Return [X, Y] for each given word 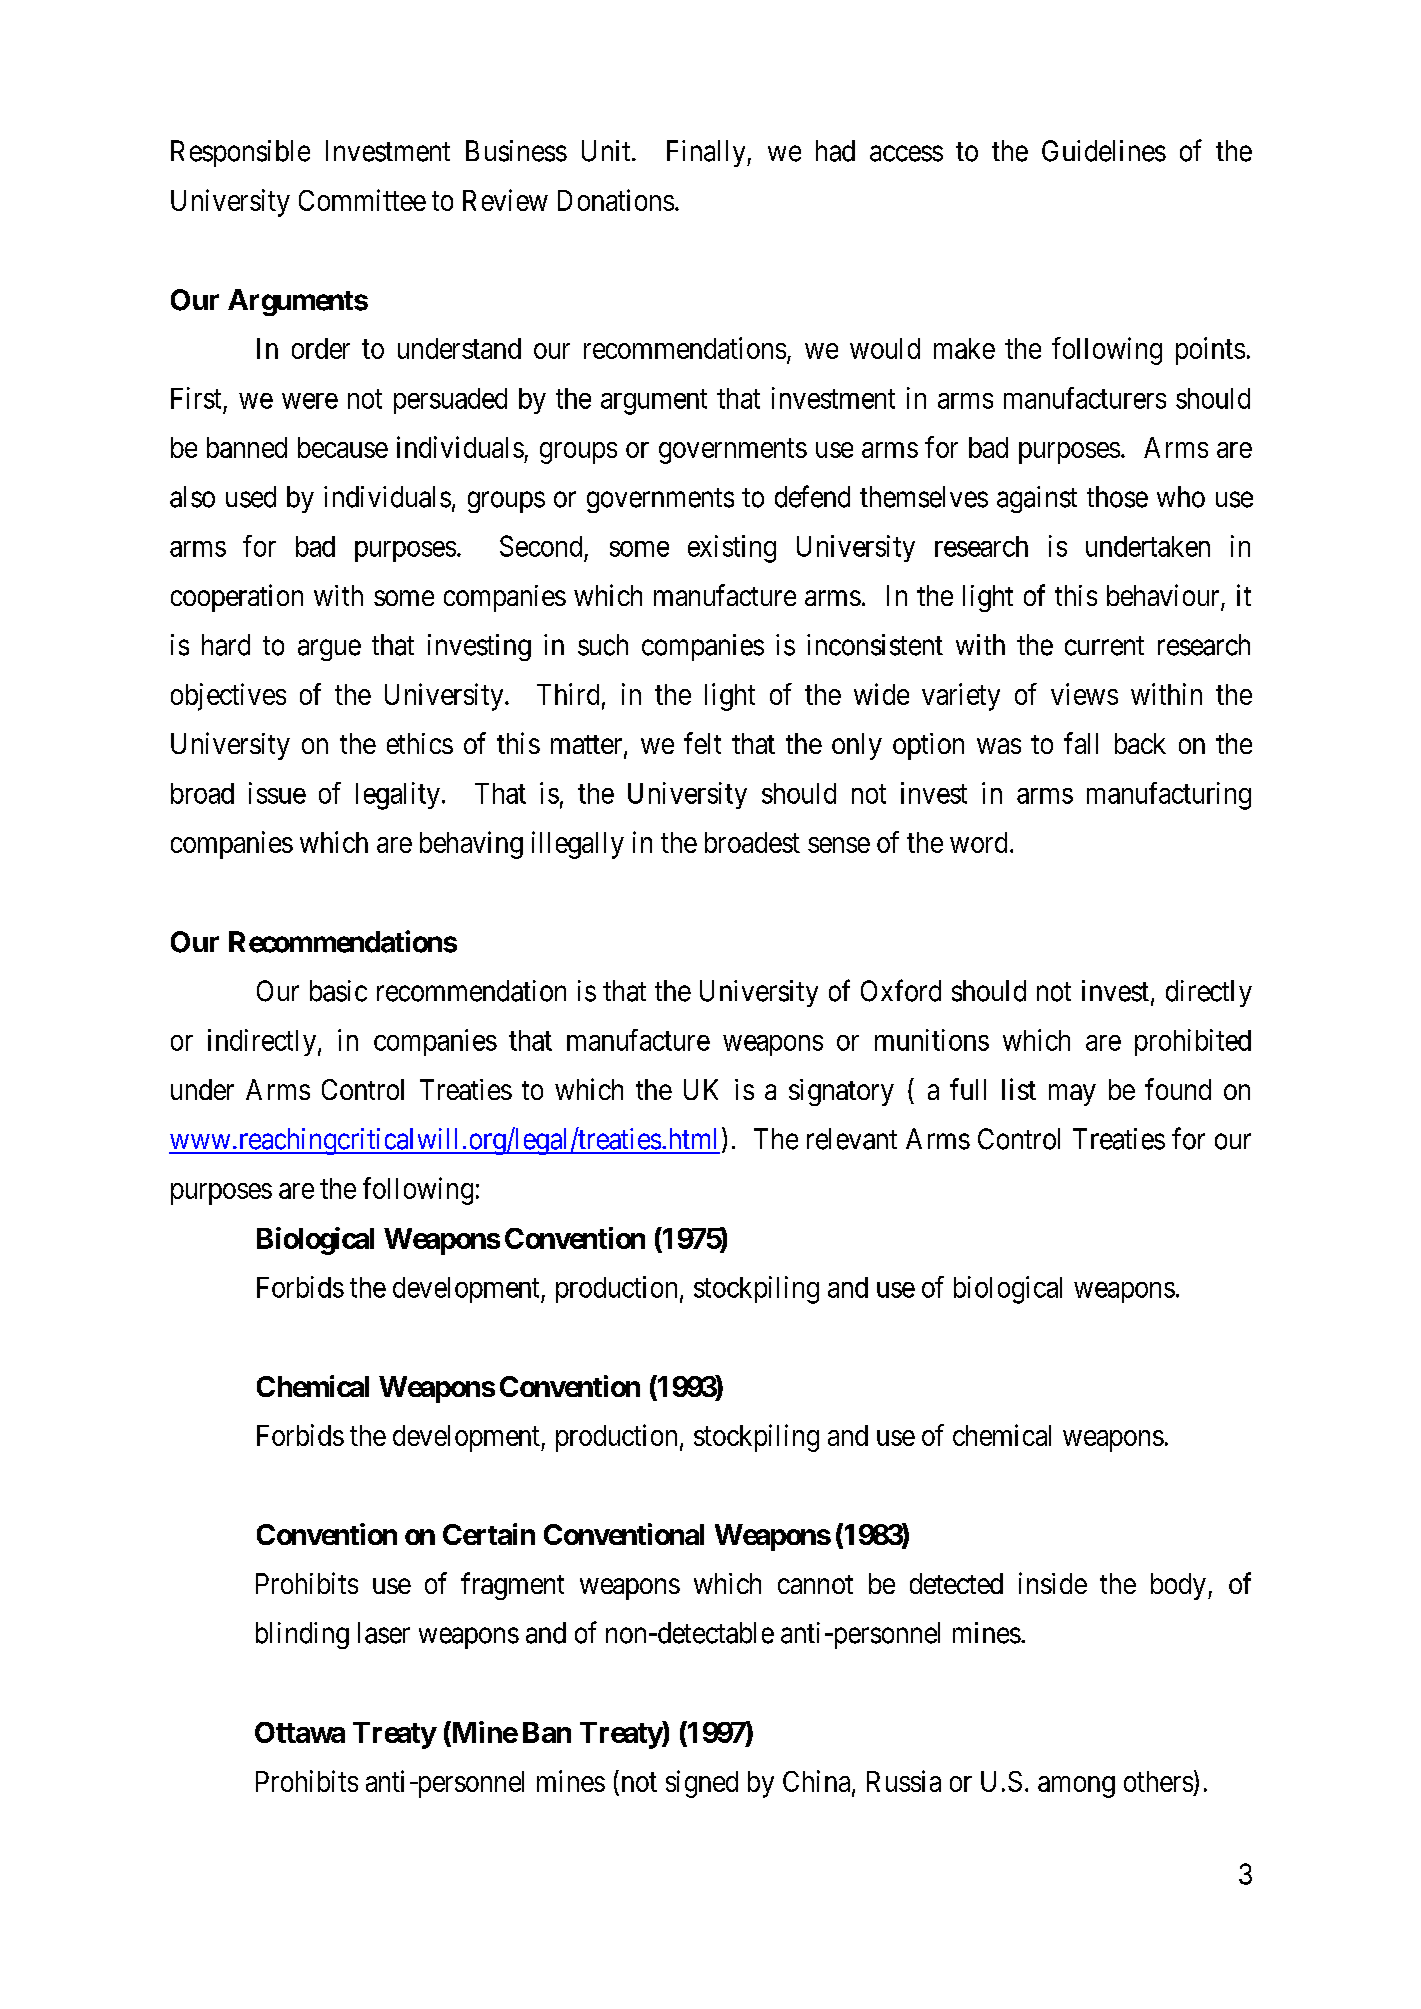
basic [338, 991]
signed [702, 1784]
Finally [707, 153]
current [1104, 646]
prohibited [1193, 1042]
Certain [489, 1534]
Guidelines [1104, 151]
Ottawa [300, 1732]
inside [1053, 1583]
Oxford [901, 990]
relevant [852, 1139]
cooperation [237, 598]
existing [732, 549]
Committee [362, 200]
